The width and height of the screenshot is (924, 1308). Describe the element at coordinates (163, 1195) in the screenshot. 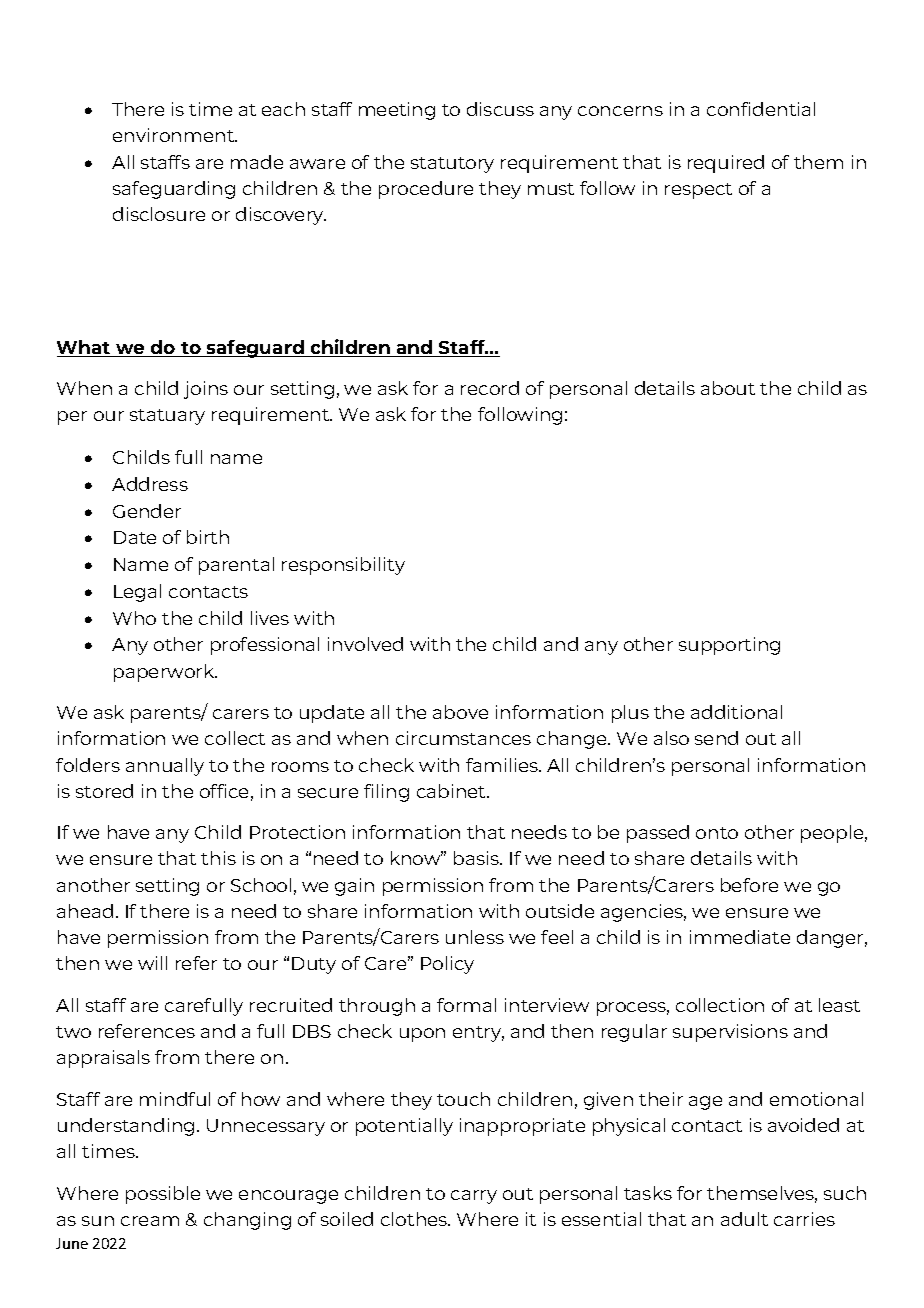

I see `possible` at that location.
